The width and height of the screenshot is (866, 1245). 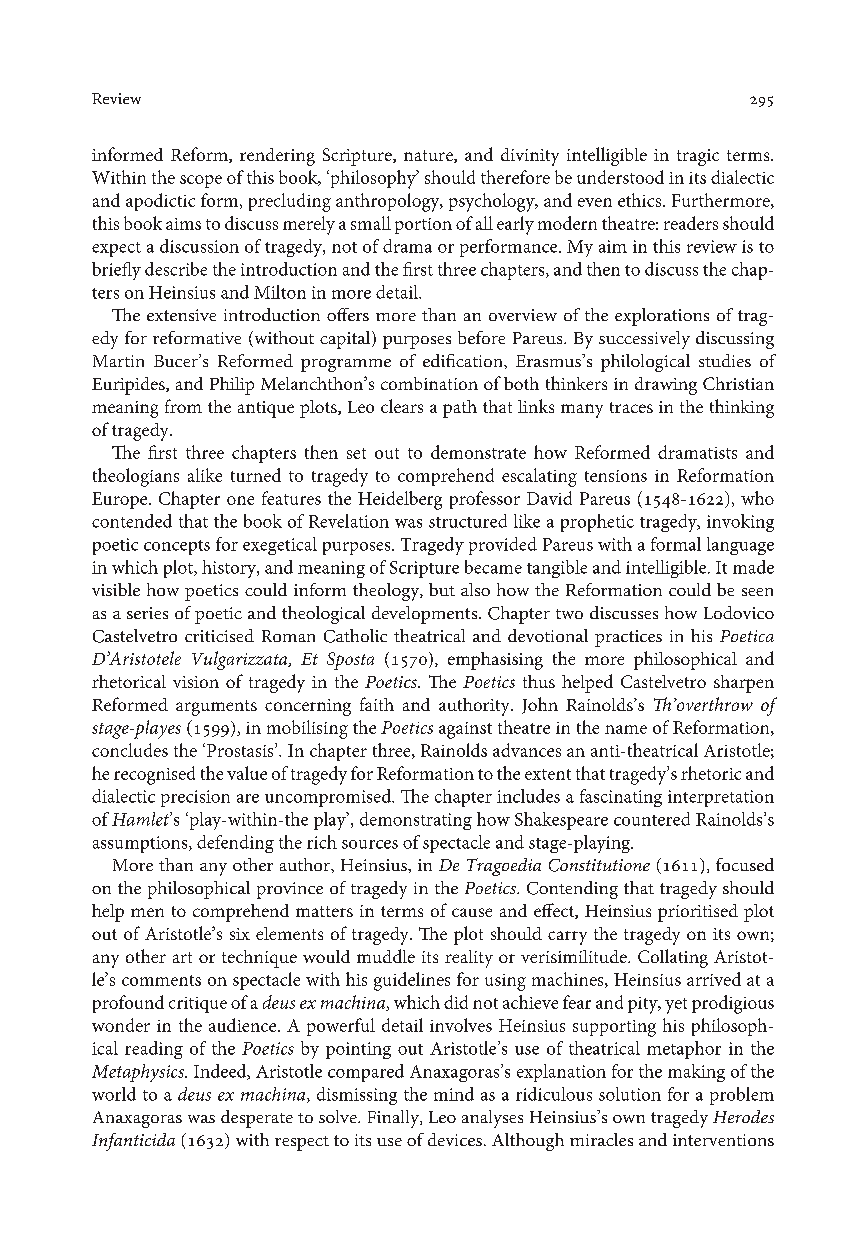 What do you see at coordinates (628, 638) in the screenshot?
I see `practices` at bounding box center [628, 638].
